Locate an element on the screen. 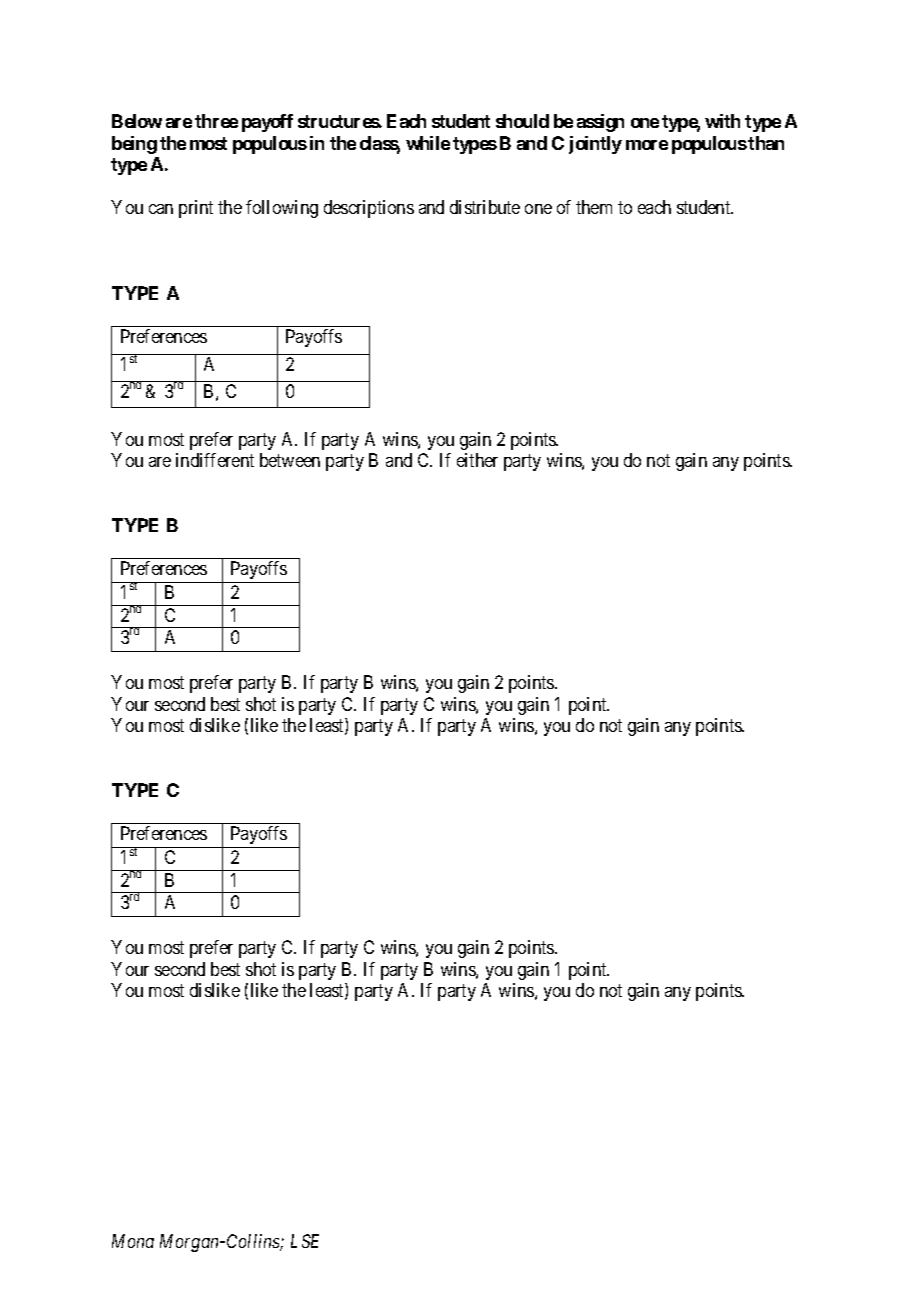  jointly is located at coordinates (595, 145).
